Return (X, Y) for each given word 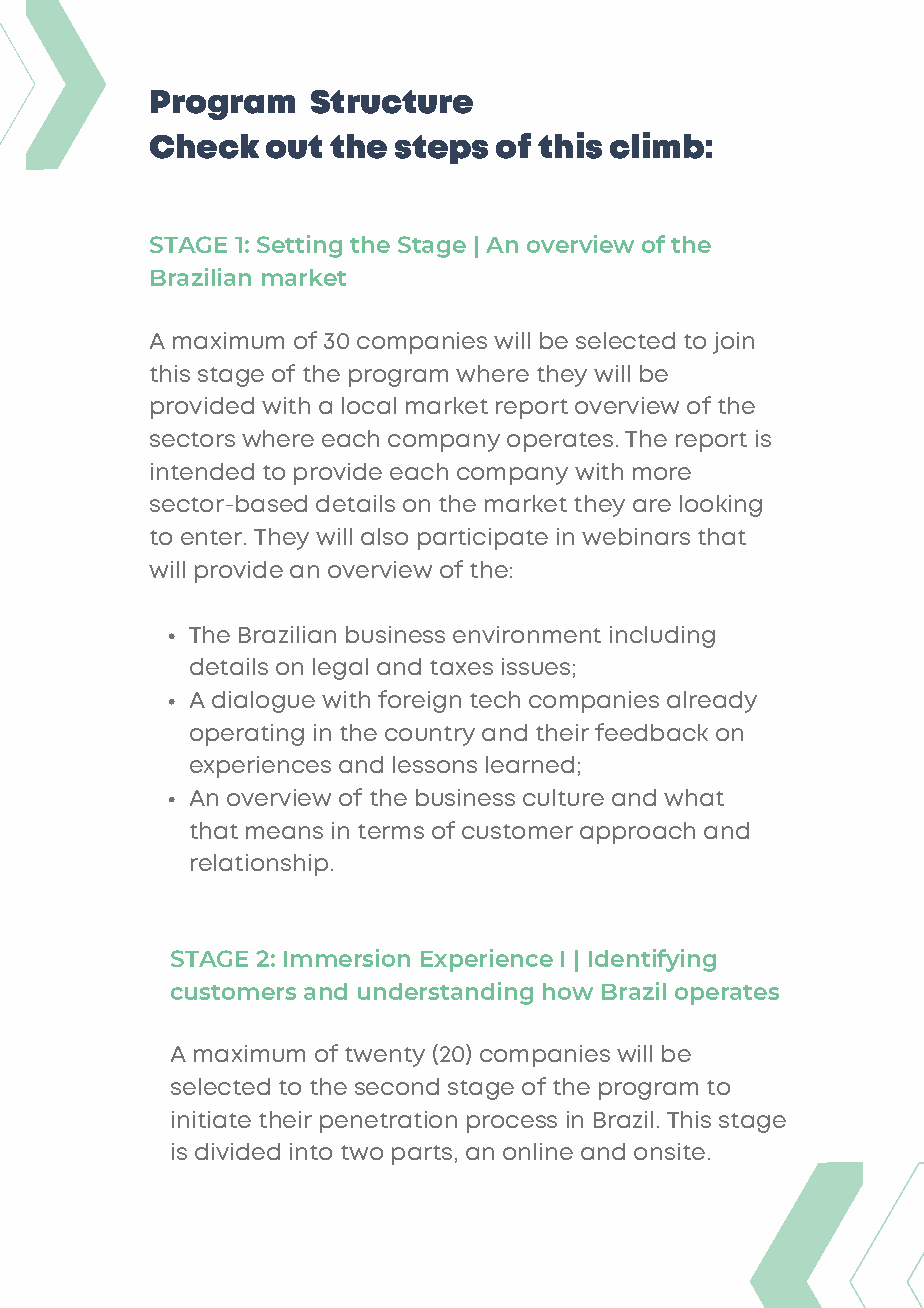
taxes (461, 667)
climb (657, 145)
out (294, 147)
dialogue (263, 702)
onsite (669, 1151)
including (662, 637)
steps (441, 149)
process (512, 1124)
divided (237, 1151)
